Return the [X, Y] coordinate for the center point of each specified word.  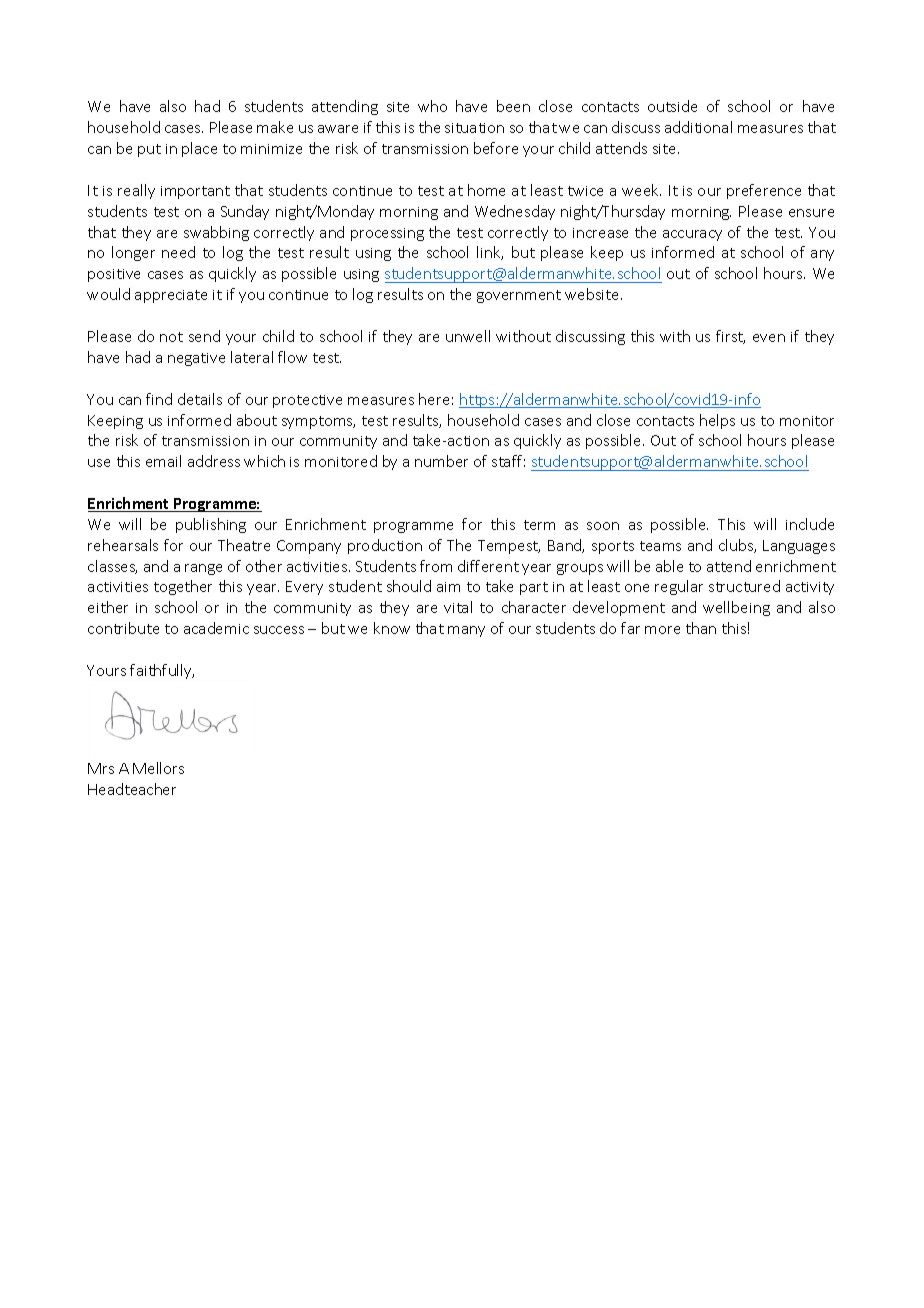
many [466, 631]
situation [474, 128]
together [183, 587]
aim [448, 587]
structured [744, 586]
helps [717, 421]
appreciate [171, 296]
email [163, 461]
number [441, 461]
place [199, 149]
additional [698, 127]
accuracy [692, 235]
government [519, 296]
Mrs [101, 768]
